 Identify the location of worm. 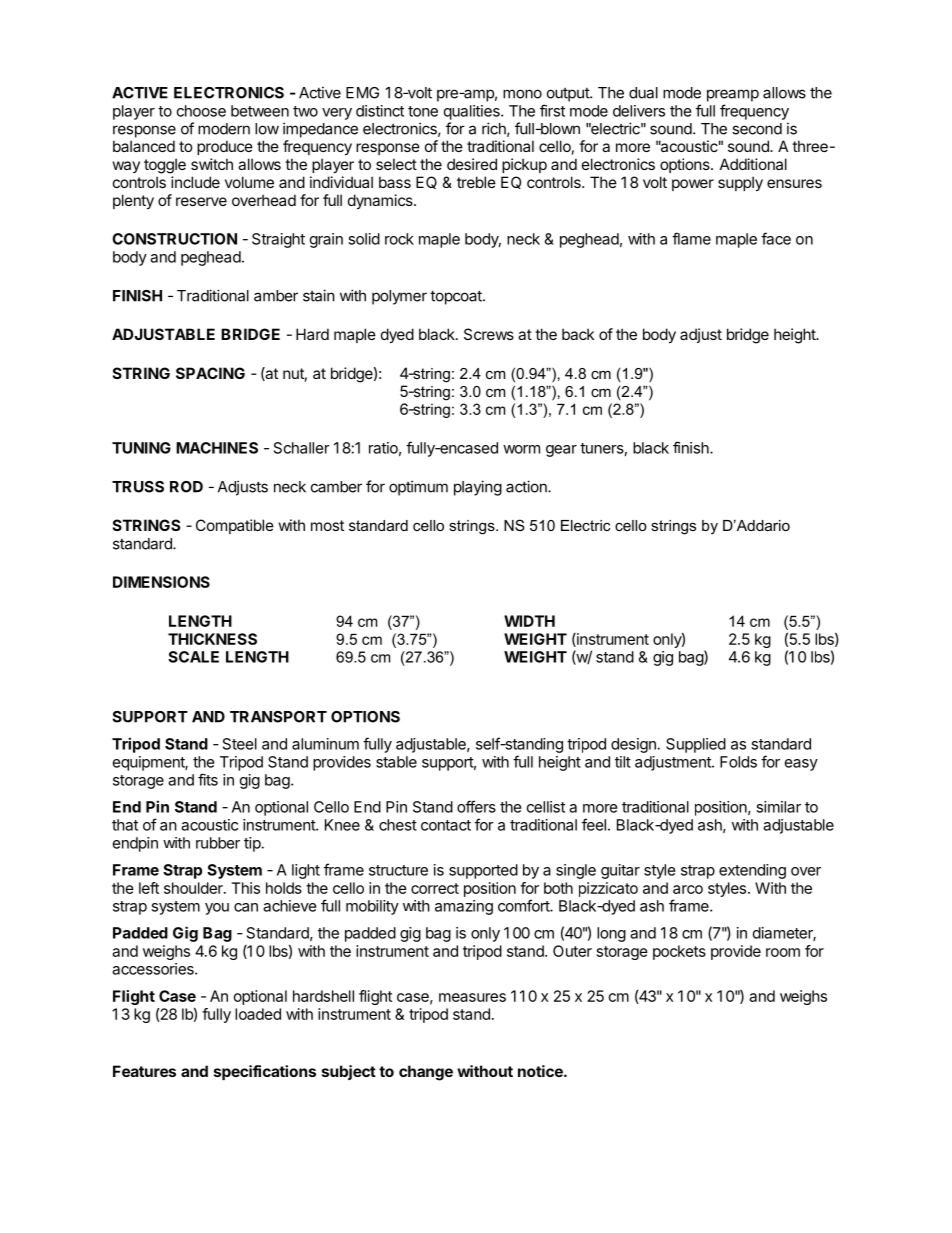
(521, 449).
